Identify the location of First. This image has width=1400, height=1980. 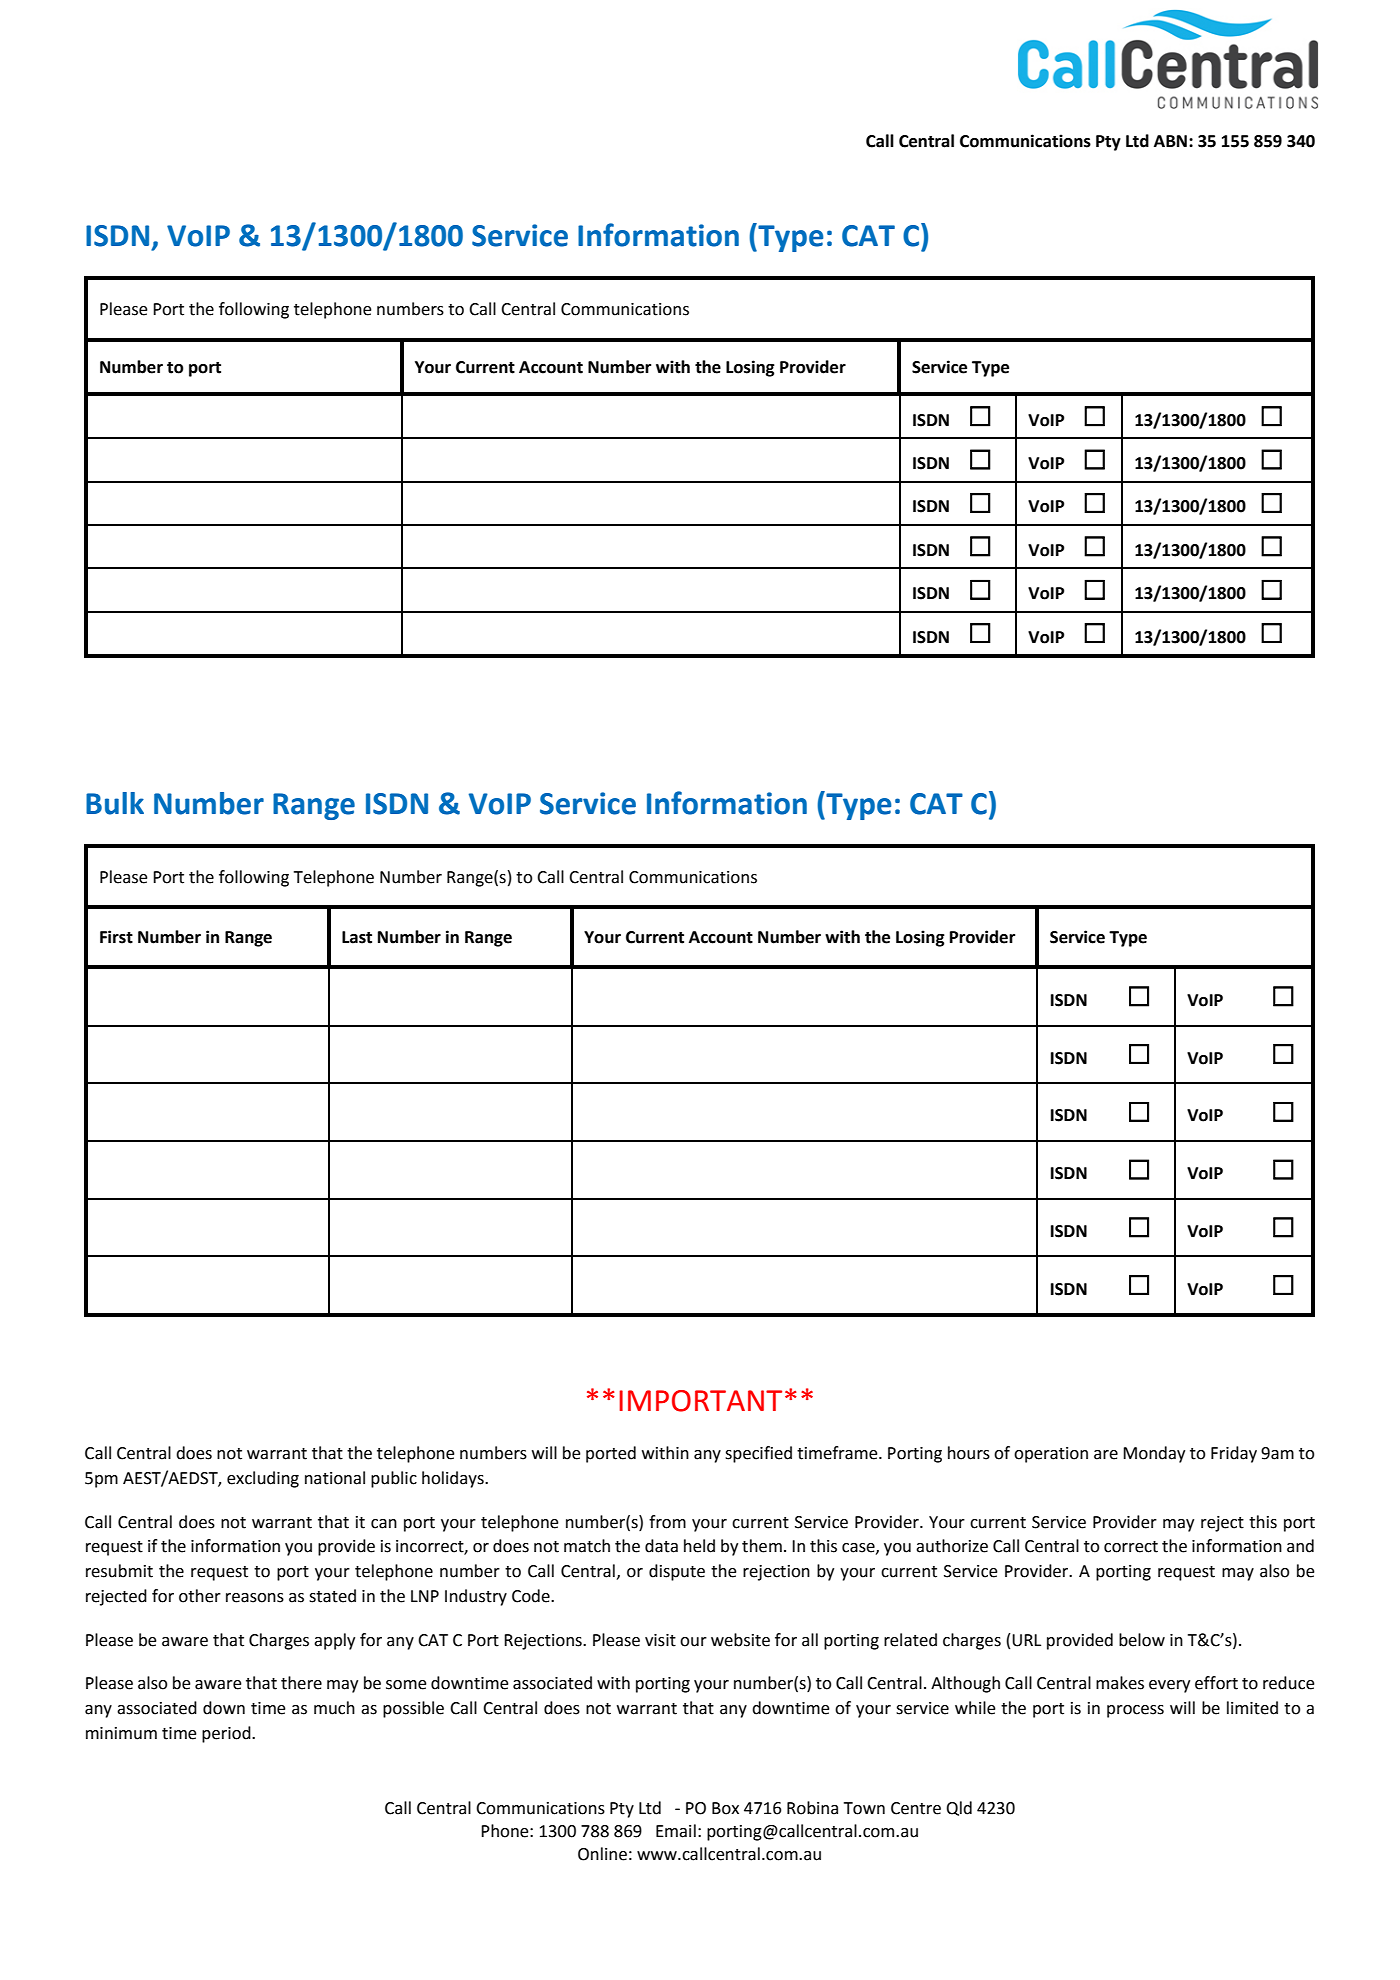
(116, 937).
